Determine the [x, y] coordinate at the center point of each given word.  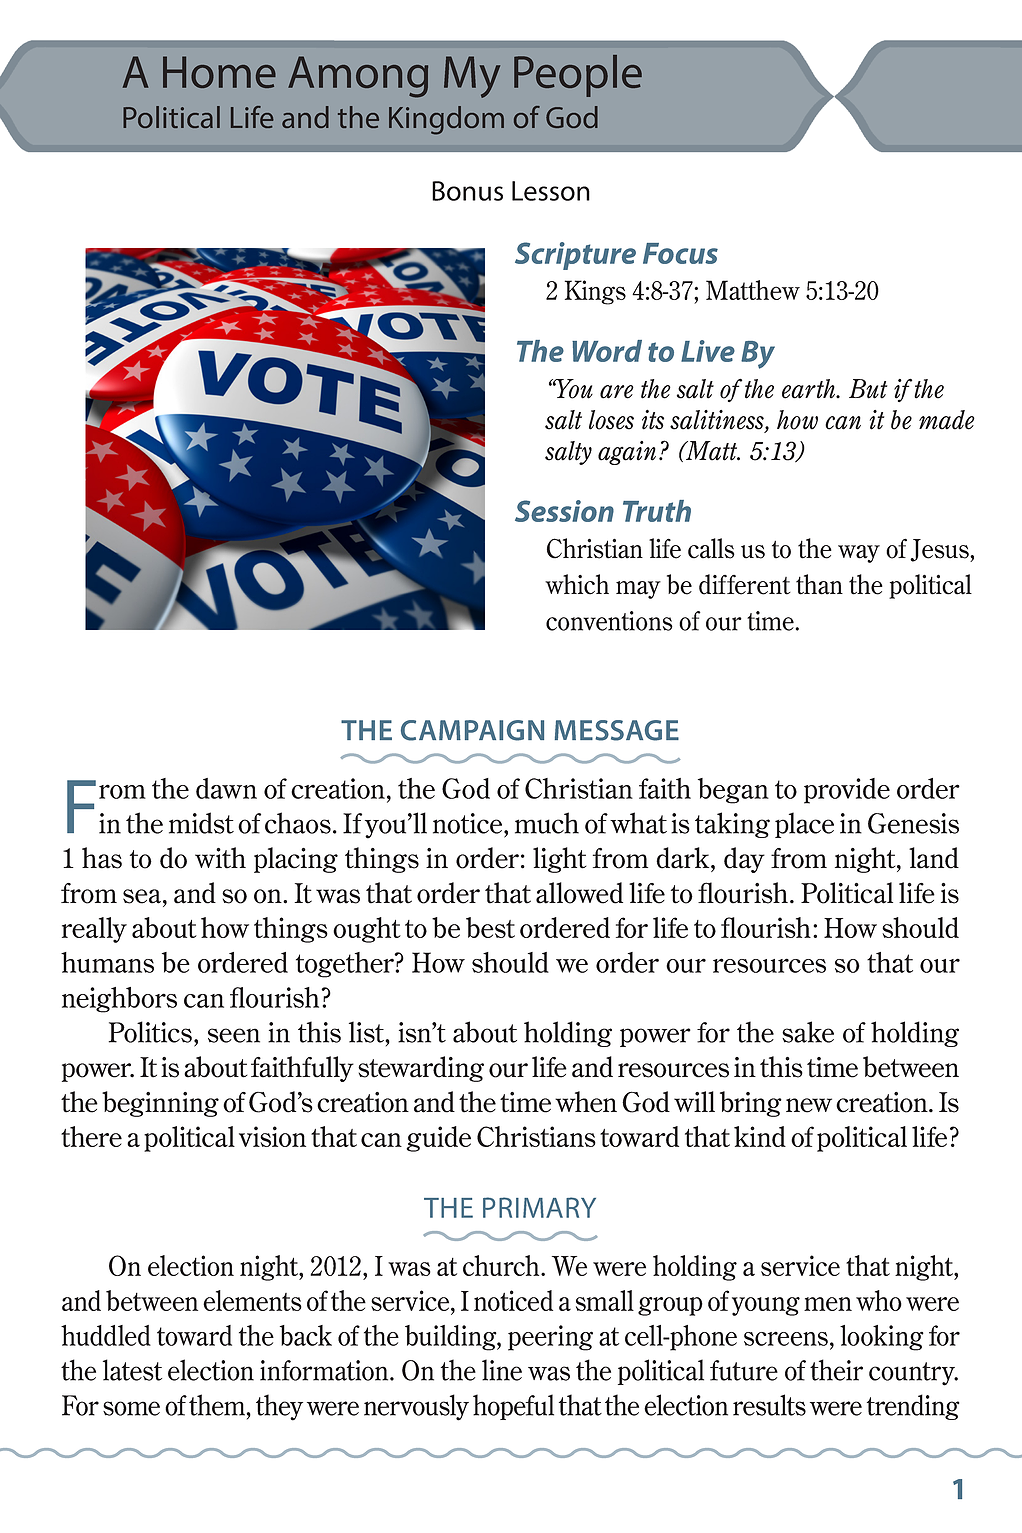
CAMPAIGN [472, 730]
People [578, 76]
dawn [226, 788]
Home [219, 72]
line [502, 1370]
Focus [680, 253]
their [836, 1370]
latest [132, 1370]
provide [847, 791]
